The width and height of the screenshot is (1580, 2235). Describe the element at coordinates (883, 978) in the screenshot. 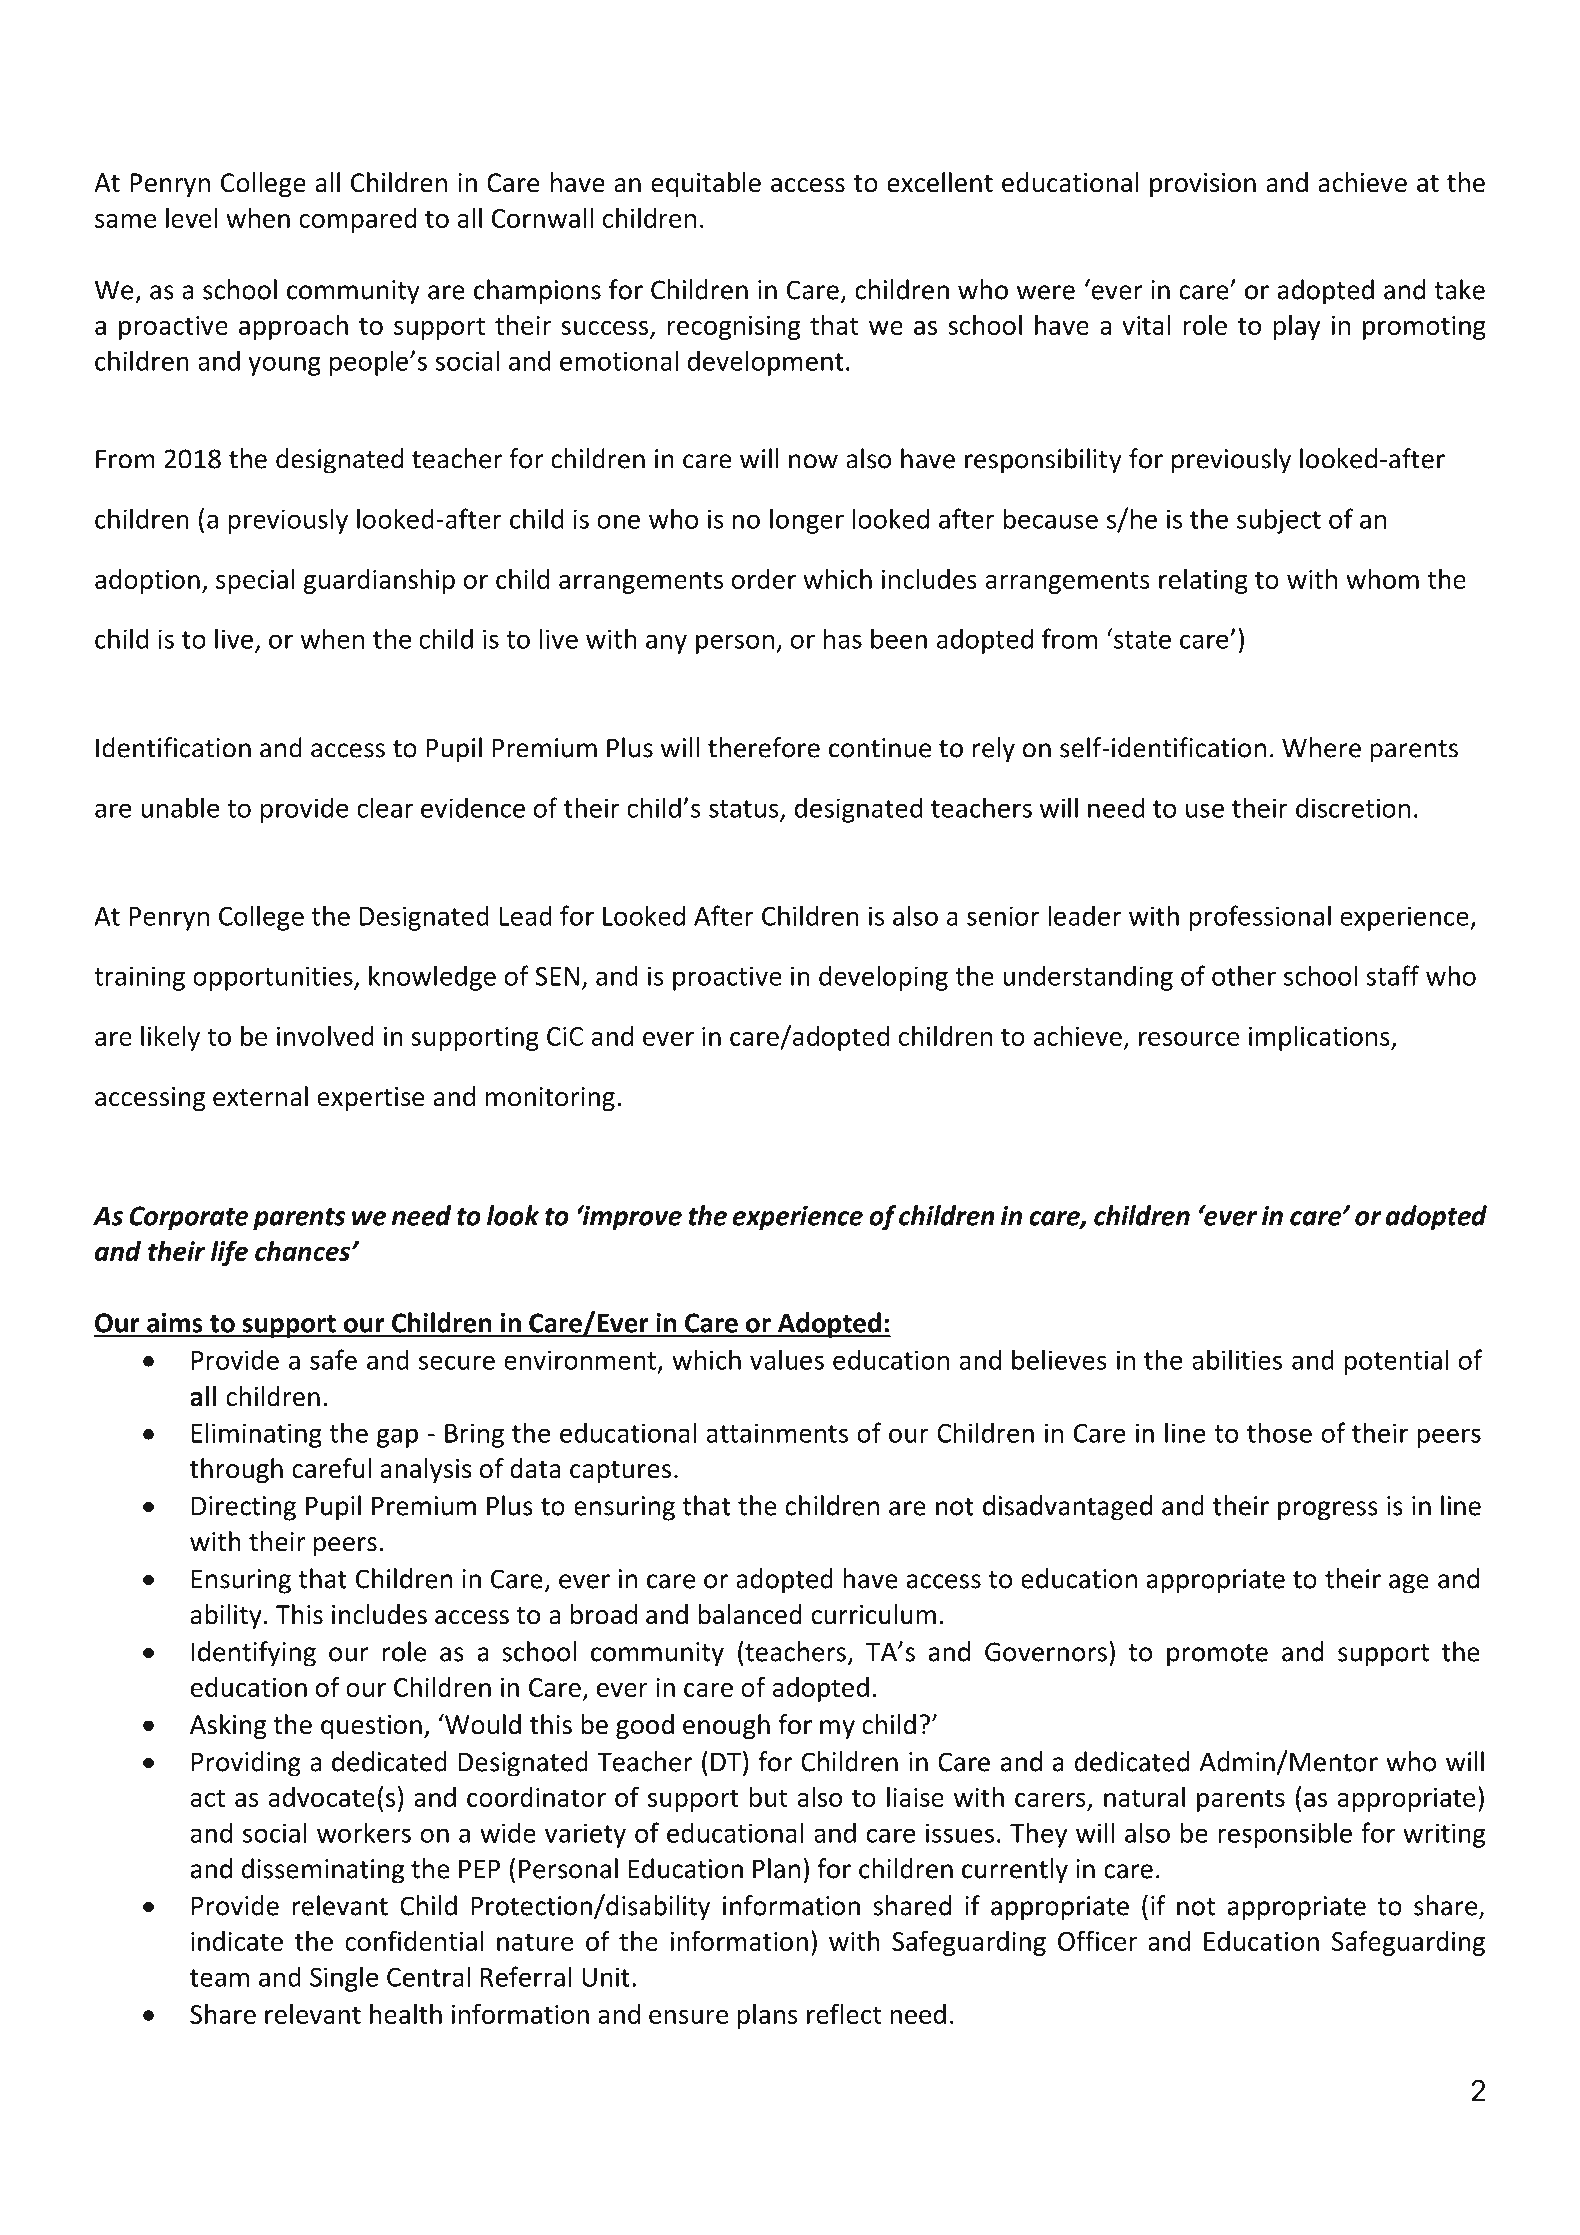

I see `developing` at that location.
